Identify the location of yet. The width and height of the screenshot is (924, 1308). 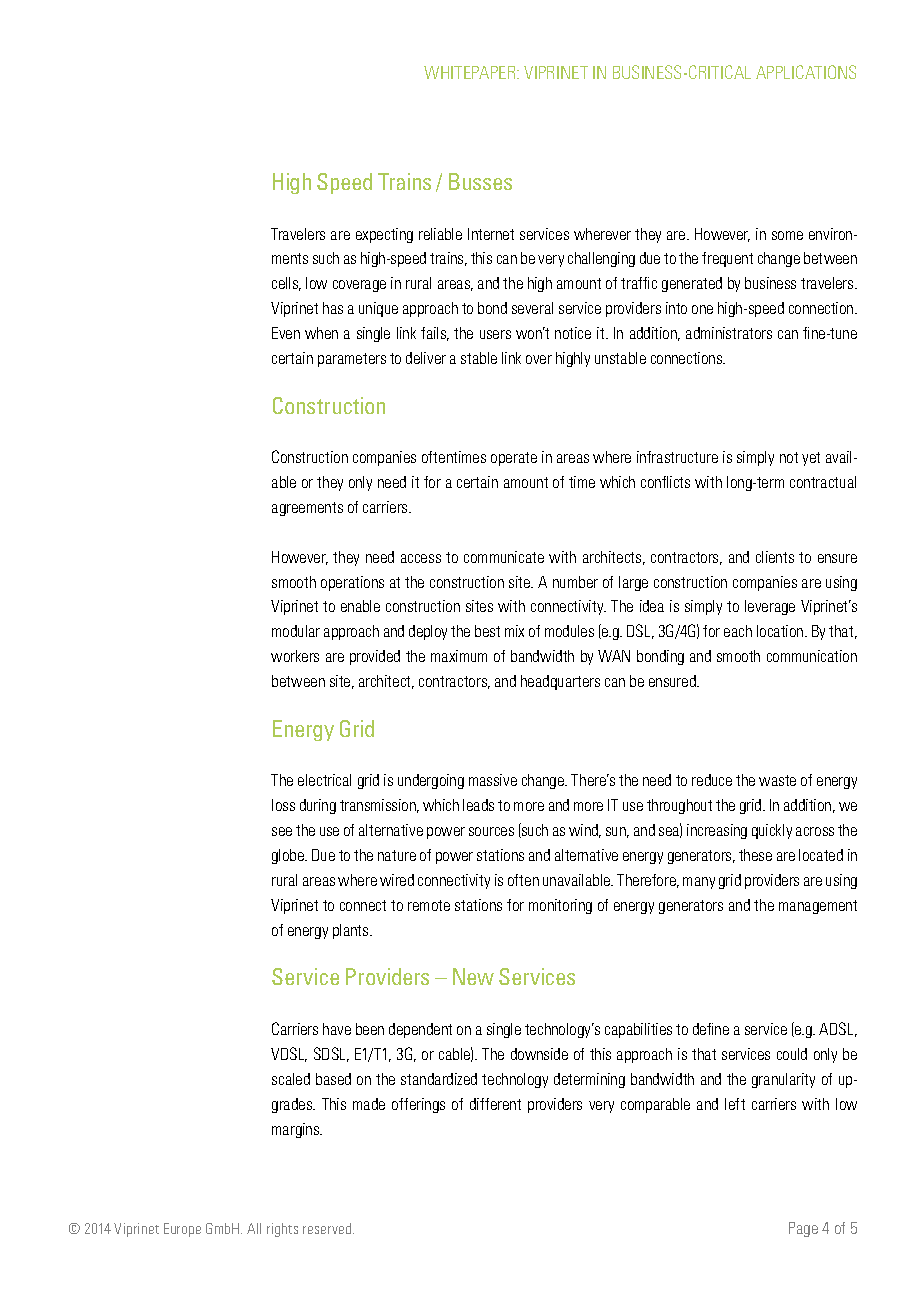
(811, 459).
